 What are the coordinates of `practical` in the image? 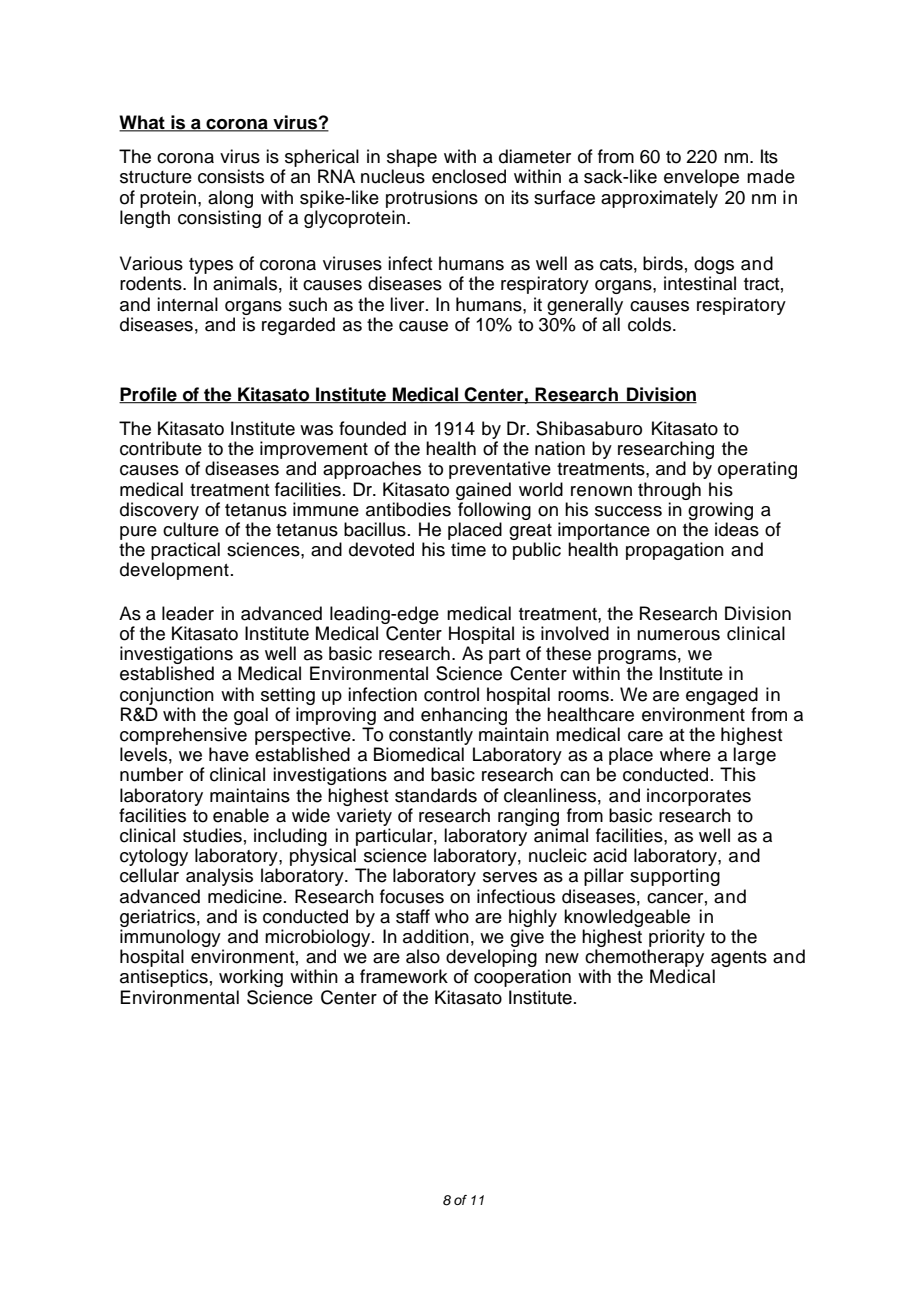 It's located at (185, 551).
